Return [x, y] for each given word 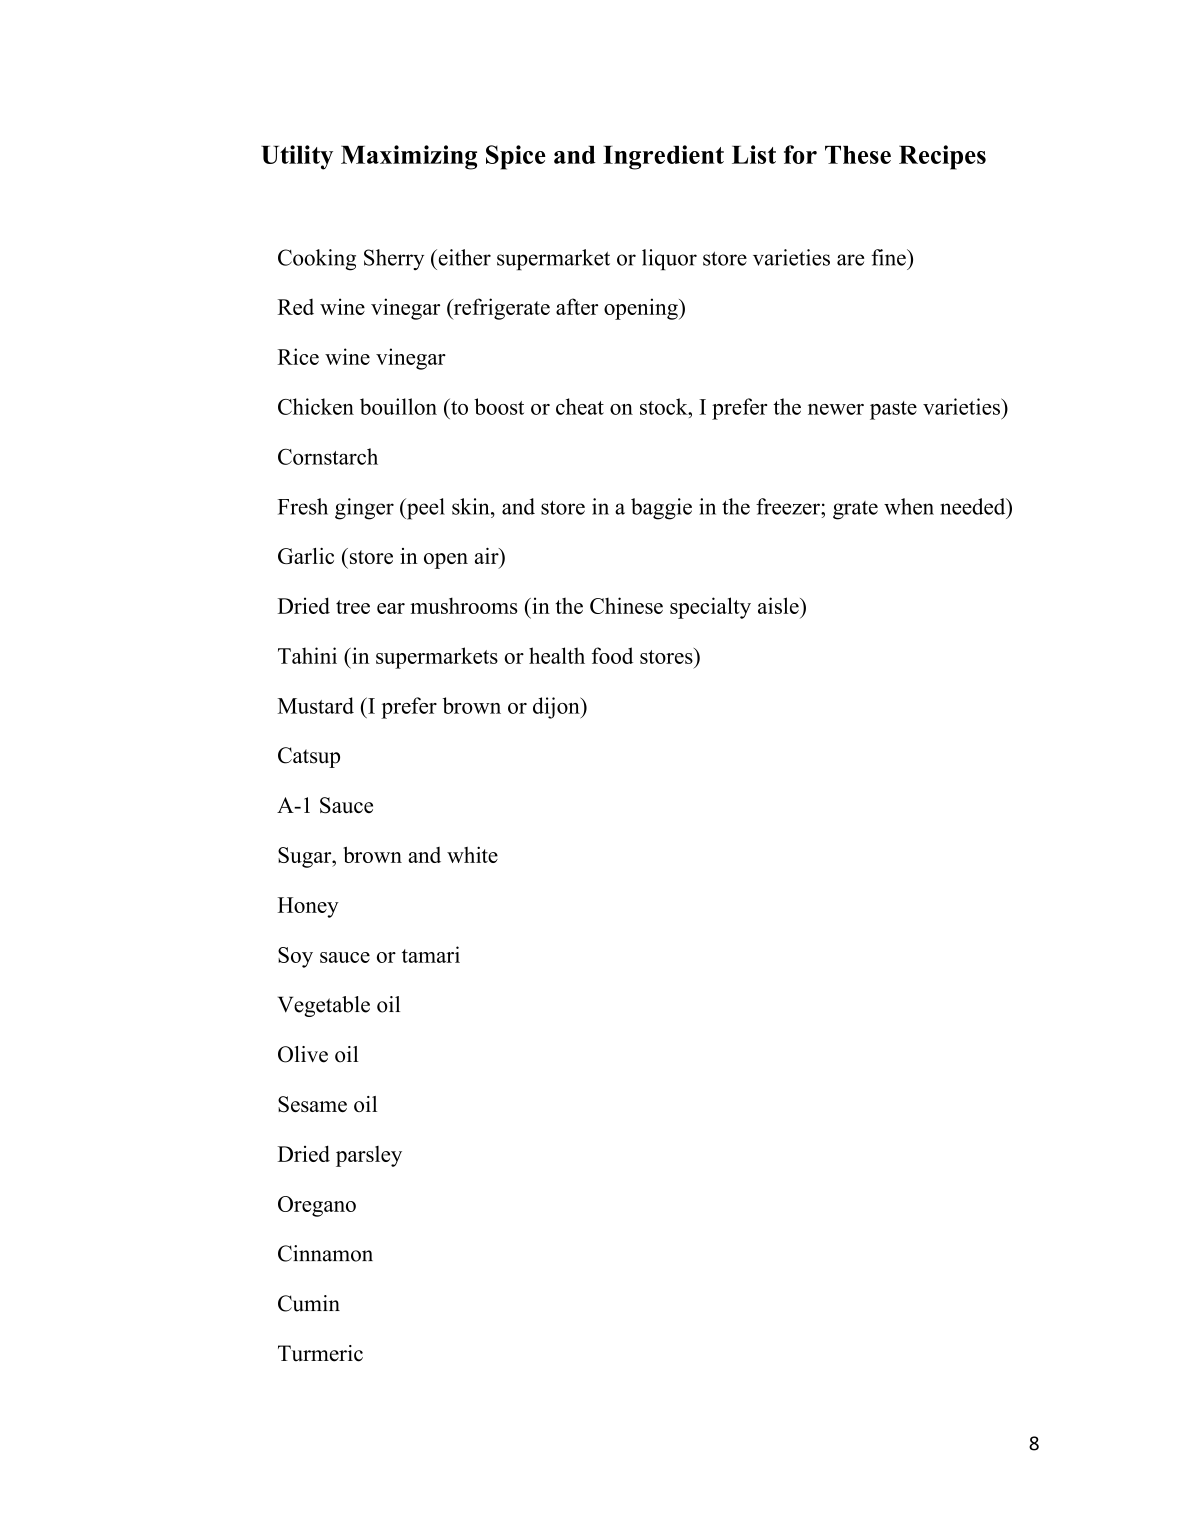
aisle [779, 605]
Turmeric [320, 1353]
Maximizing [409, 157]
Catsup [309, 757]
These [858, 155]
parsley [369, 1156]
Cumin [309, 1303]
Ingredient [663, 157]
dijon [557, 708]
